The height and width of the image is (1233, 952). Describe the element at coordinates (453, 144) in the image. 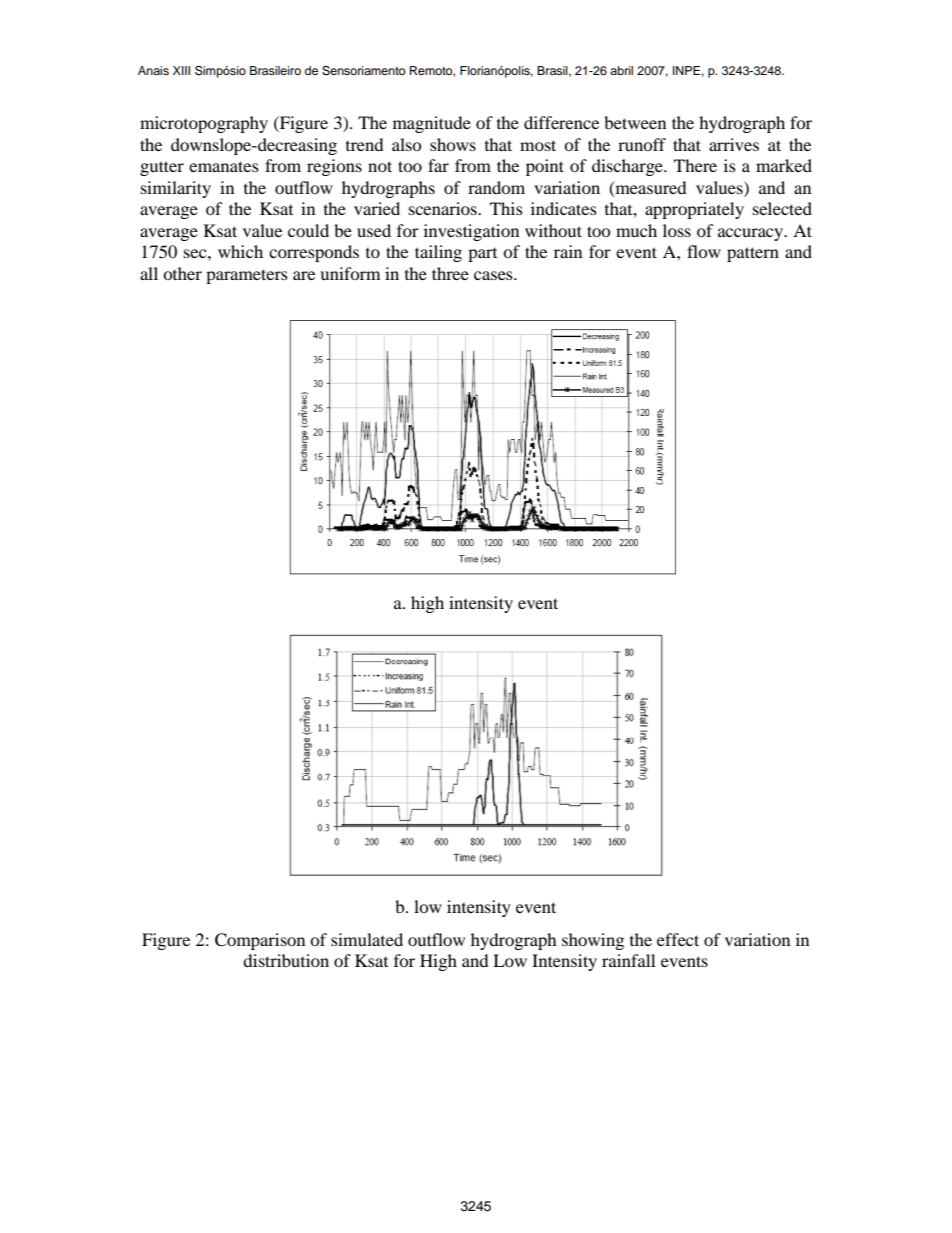

I see `shows` at that location.
